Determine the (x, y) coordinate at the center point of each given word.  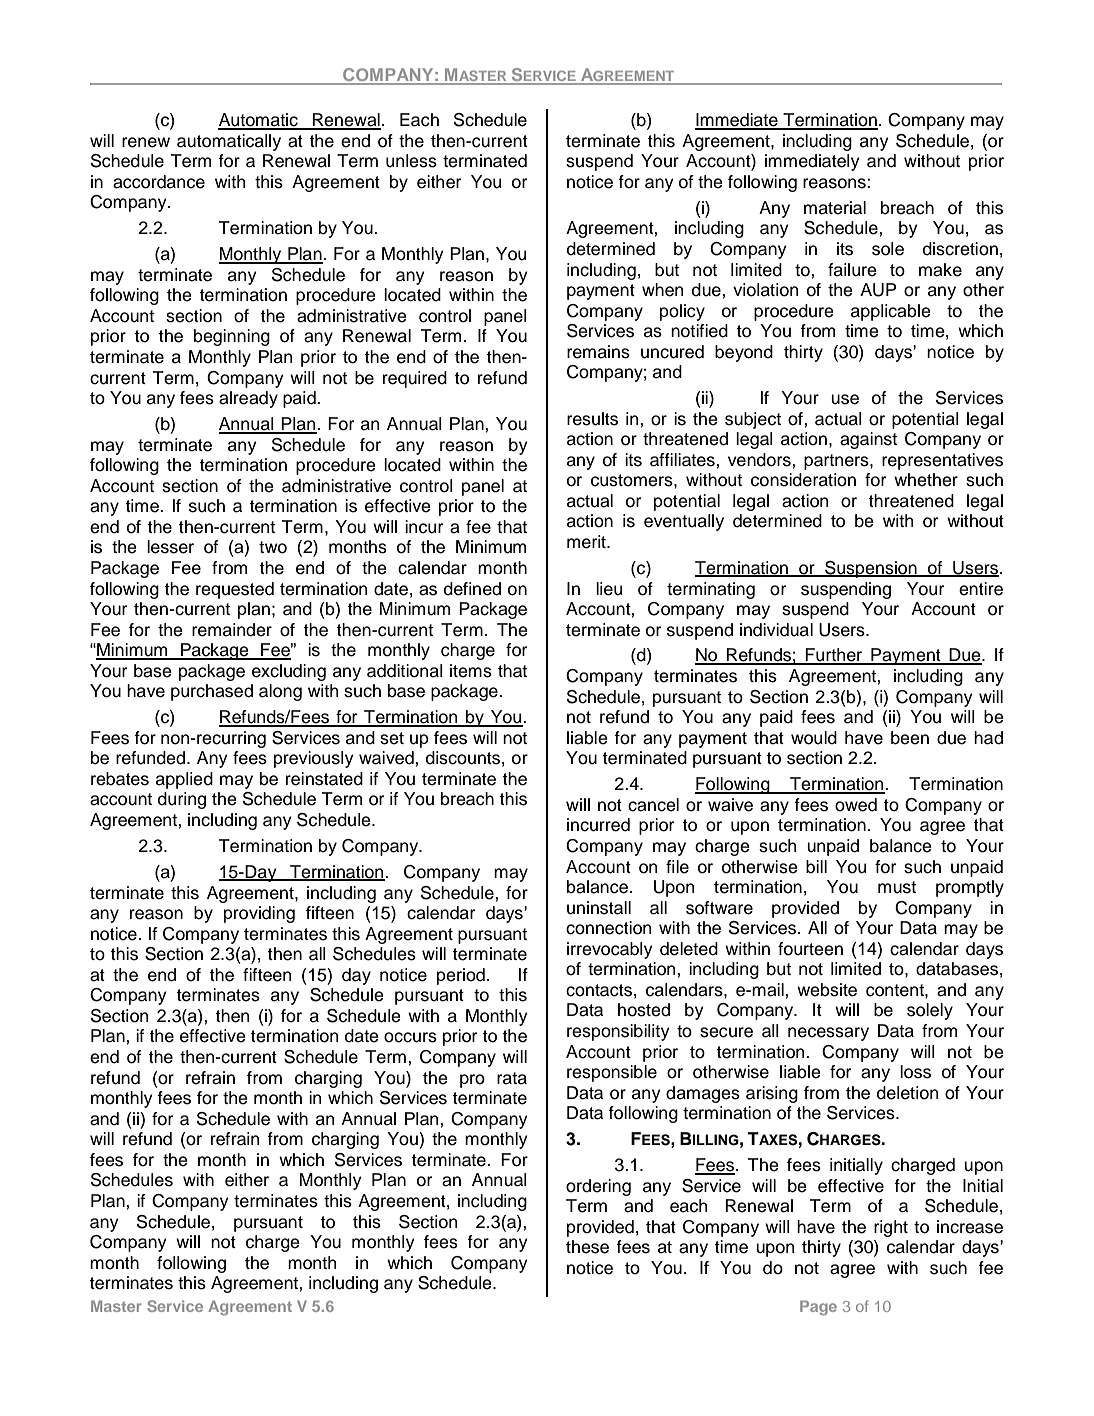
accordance (159, 182)
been (910, 738)
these (587, 1247)
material (835, 208)
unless (411, 161)
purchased (212, 692)
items (471, 671)
